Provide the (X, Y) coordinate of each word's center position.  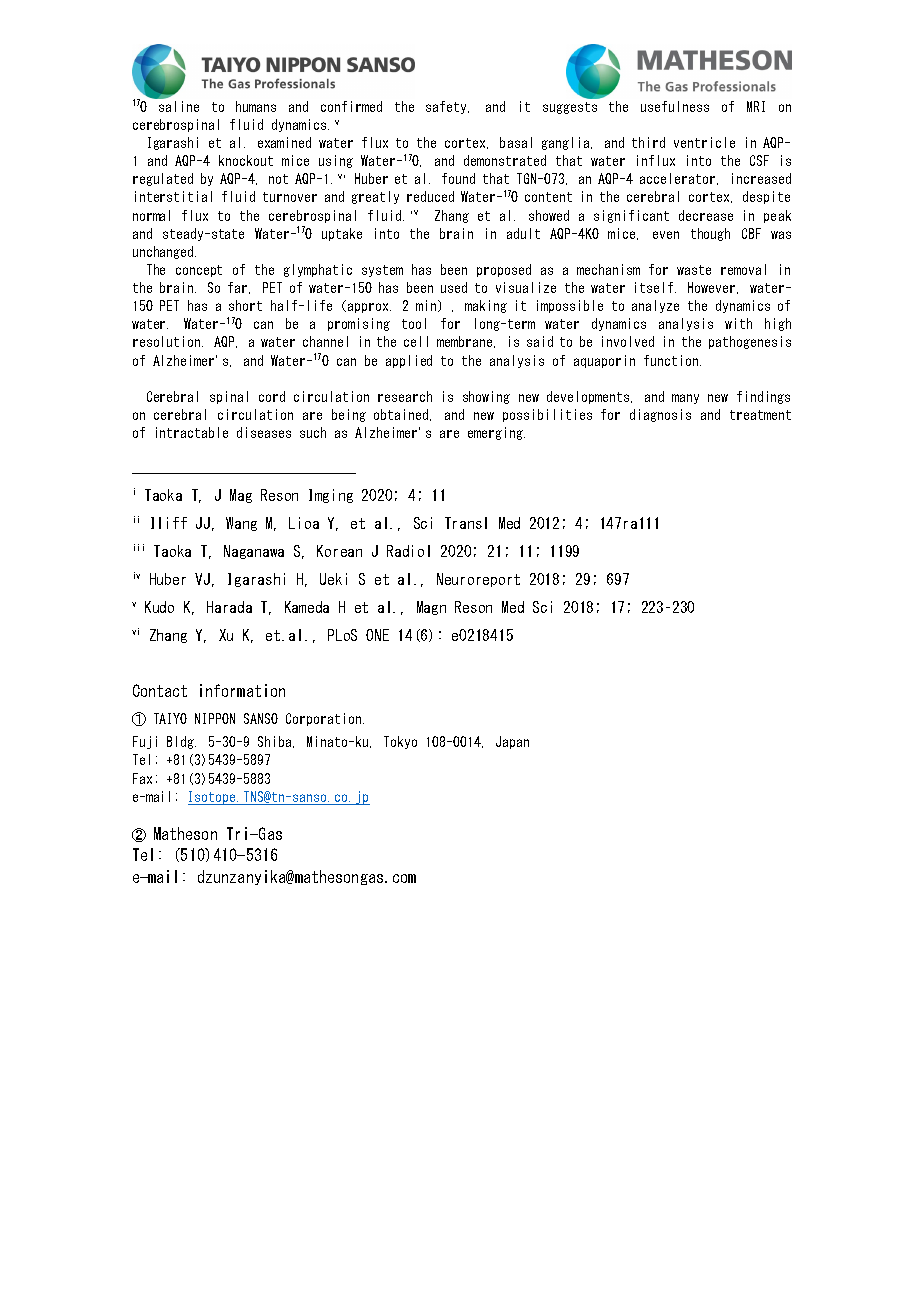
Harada (229, 607)
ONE (377, 635)
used (454, 287)
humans (256, 106)
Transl (466, 523)
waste (694, 270)
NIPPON (215, 718)
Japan (512, 742)
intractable (192, 432)
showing (486, 397)
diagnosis (660, 415)
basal (516, 142)
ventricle (704, 142)
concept (199, 271)
